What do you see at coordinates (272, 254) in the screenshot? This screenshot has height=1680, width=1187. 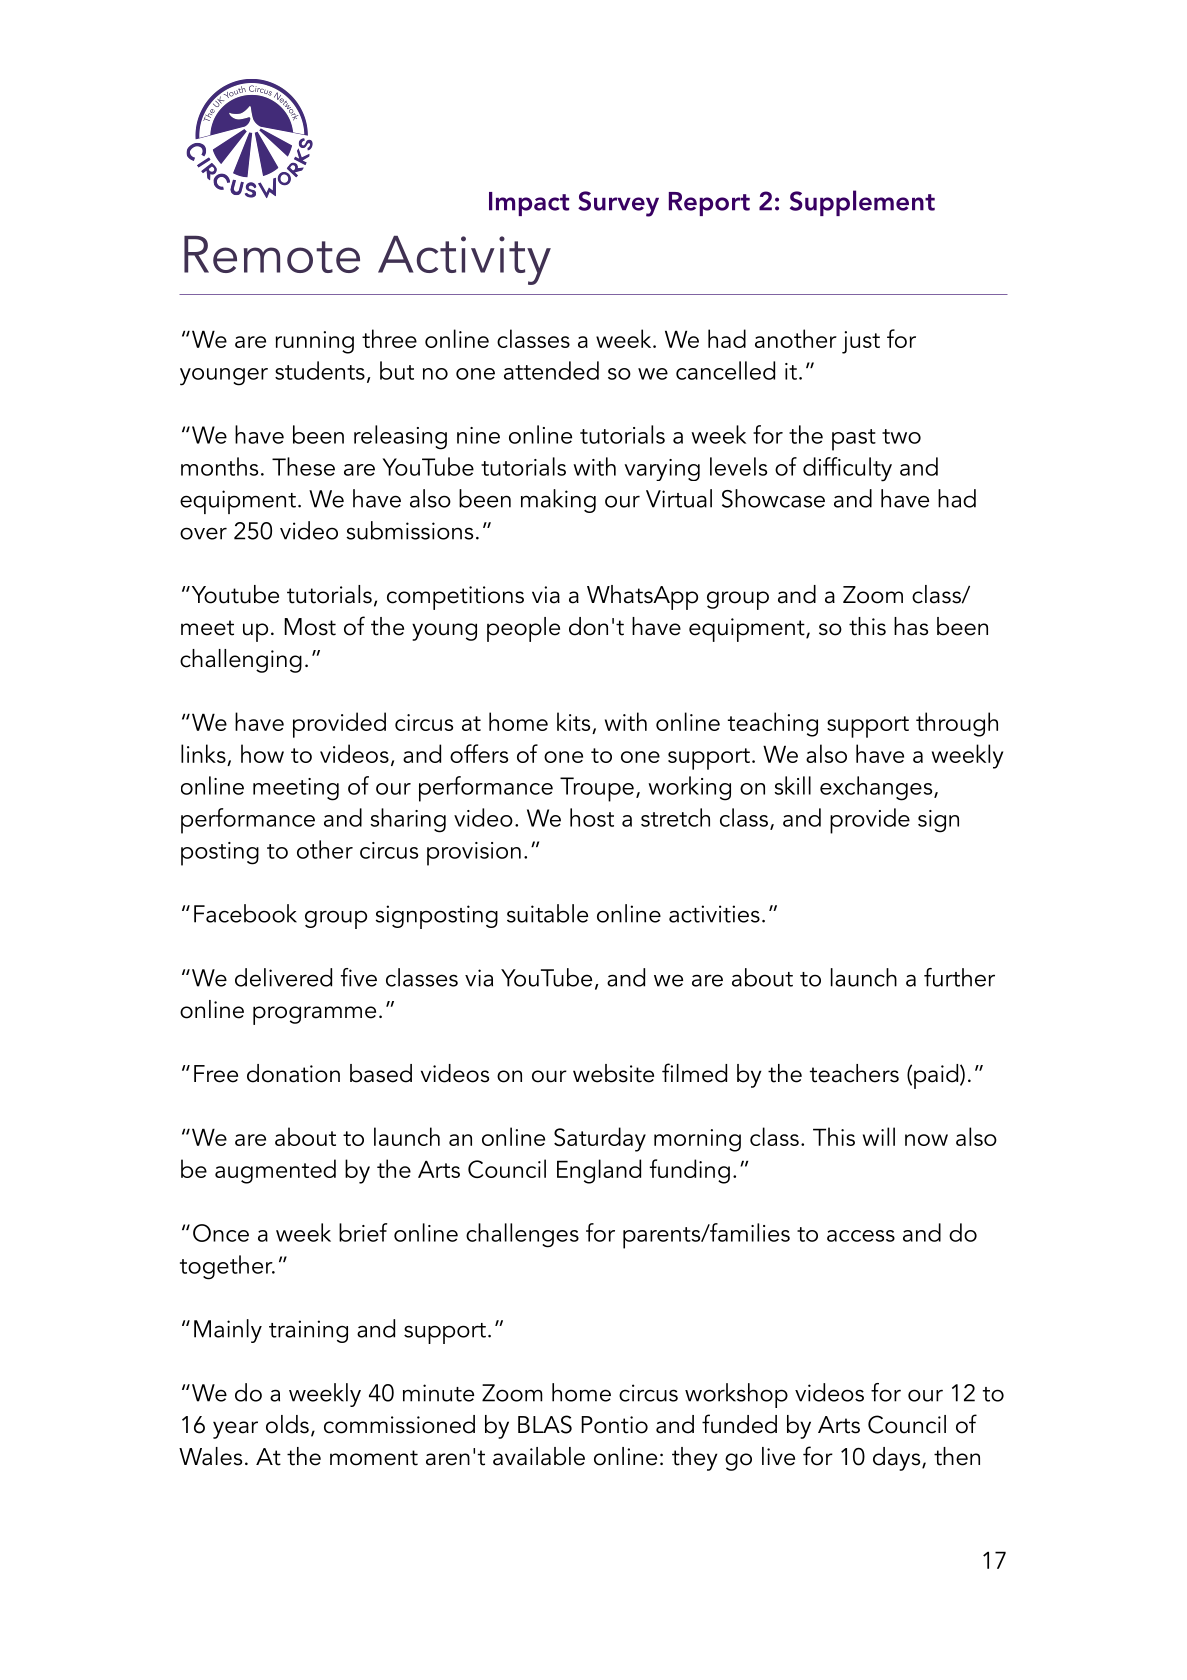 I see `Remote` at bounding box center [272, 254].
